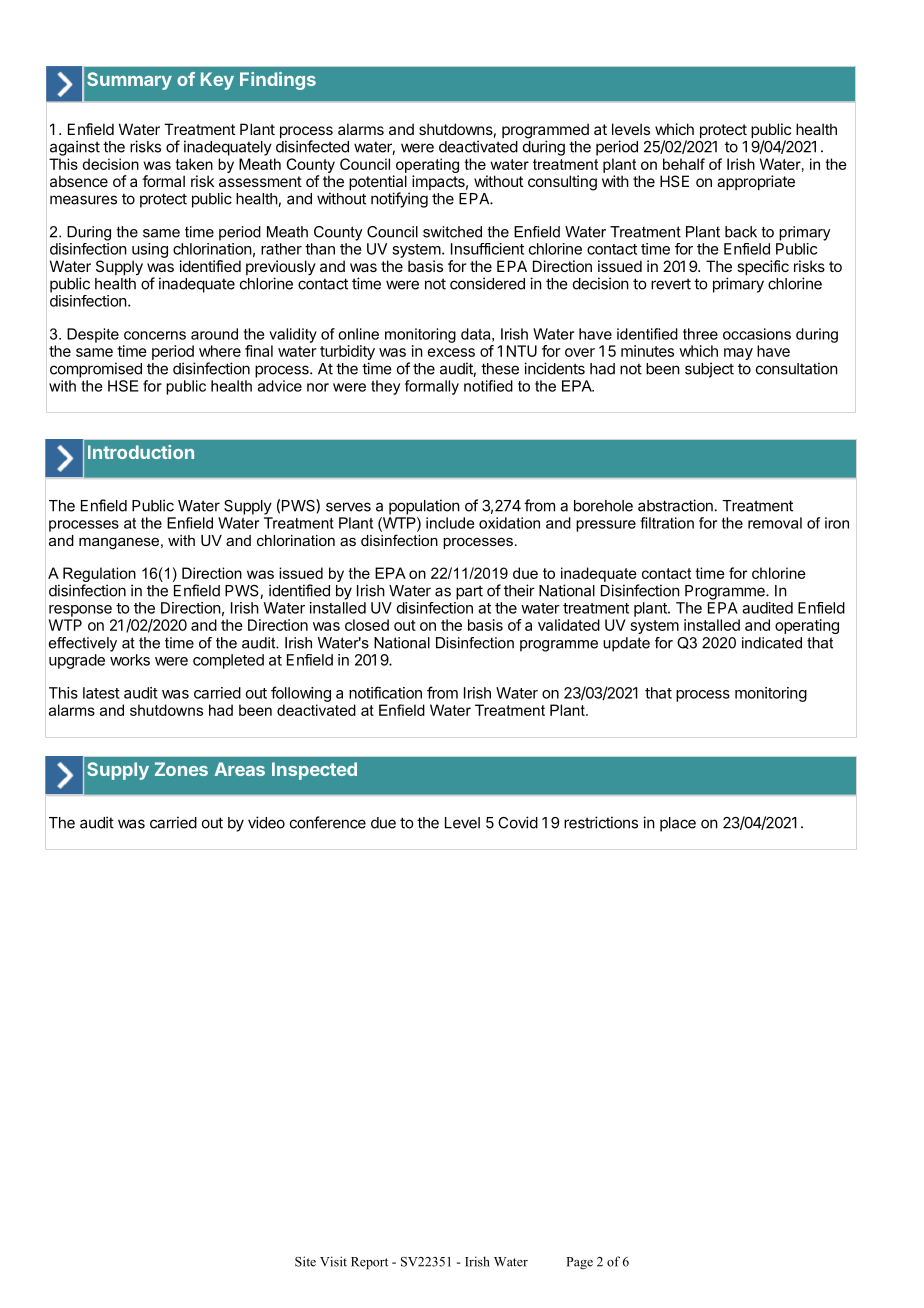 This page has height=1308, width=924. I want to click on works, so click(130, 660).
